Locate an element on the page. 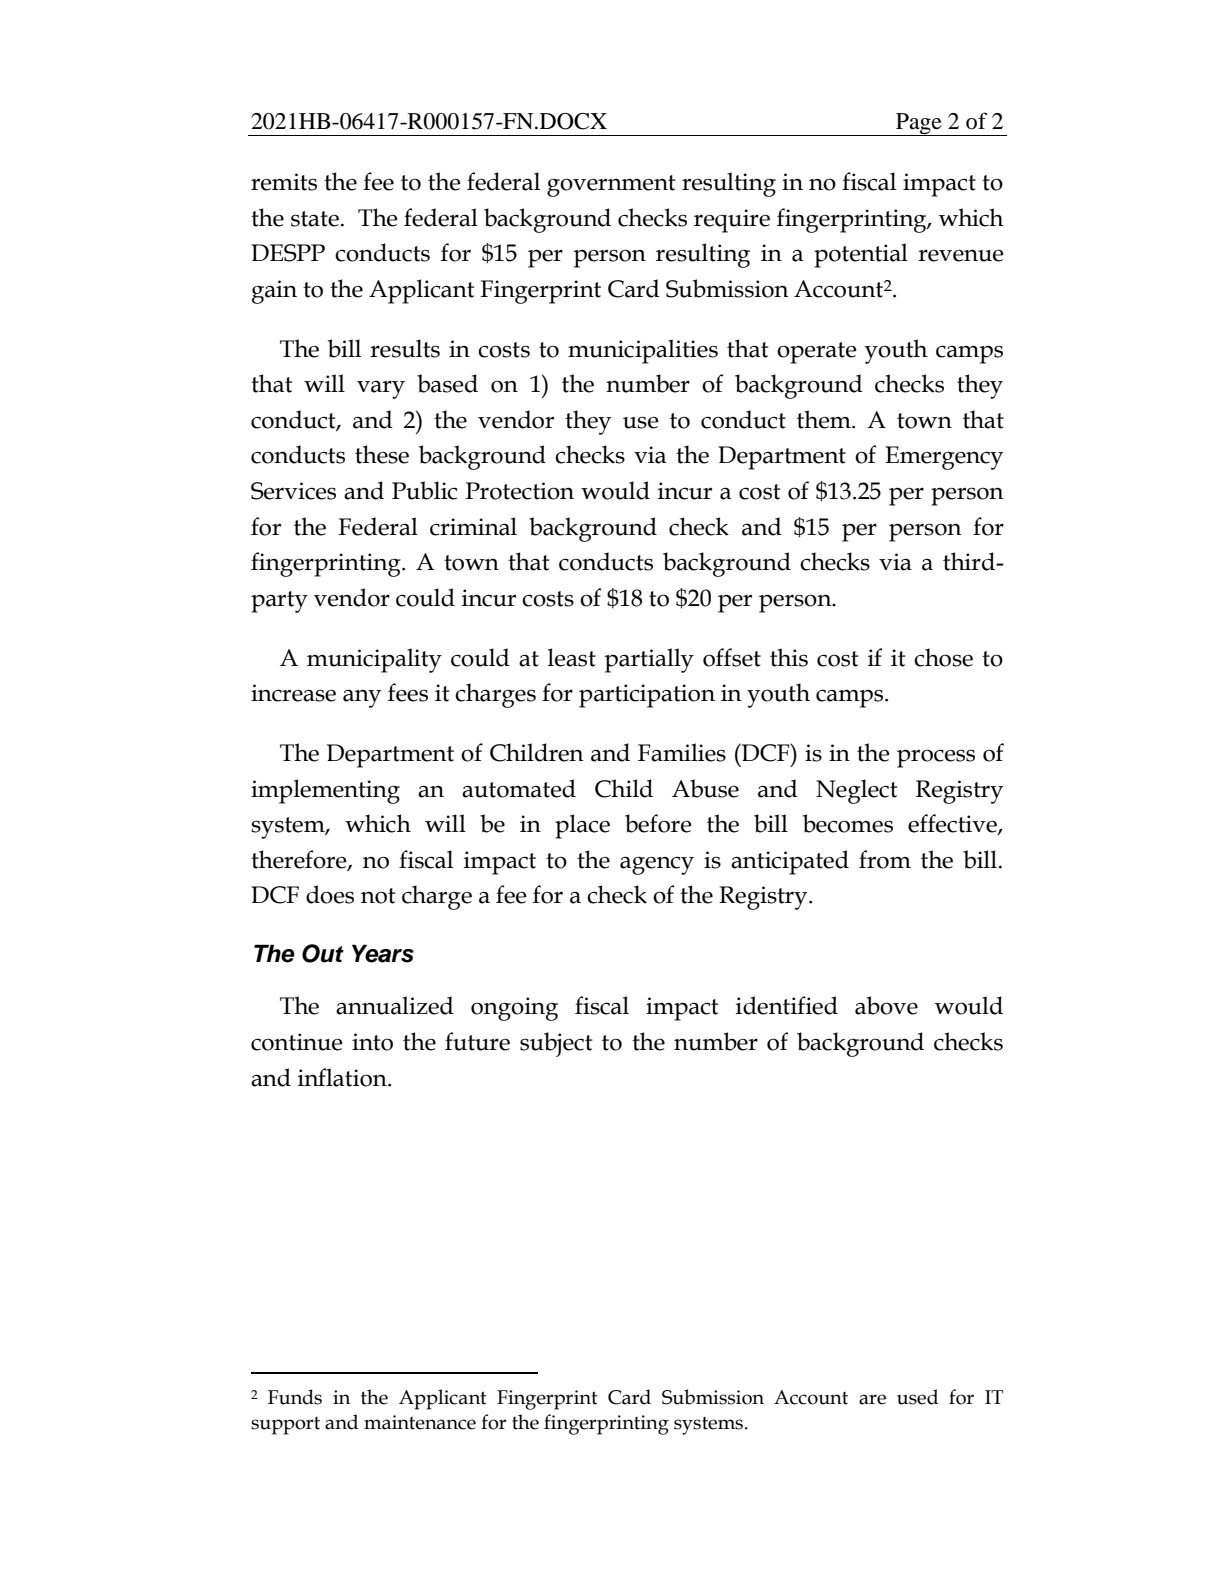 The height and width of the document is (1578, 1219). Funds is located at coordinates (295, 1397).
